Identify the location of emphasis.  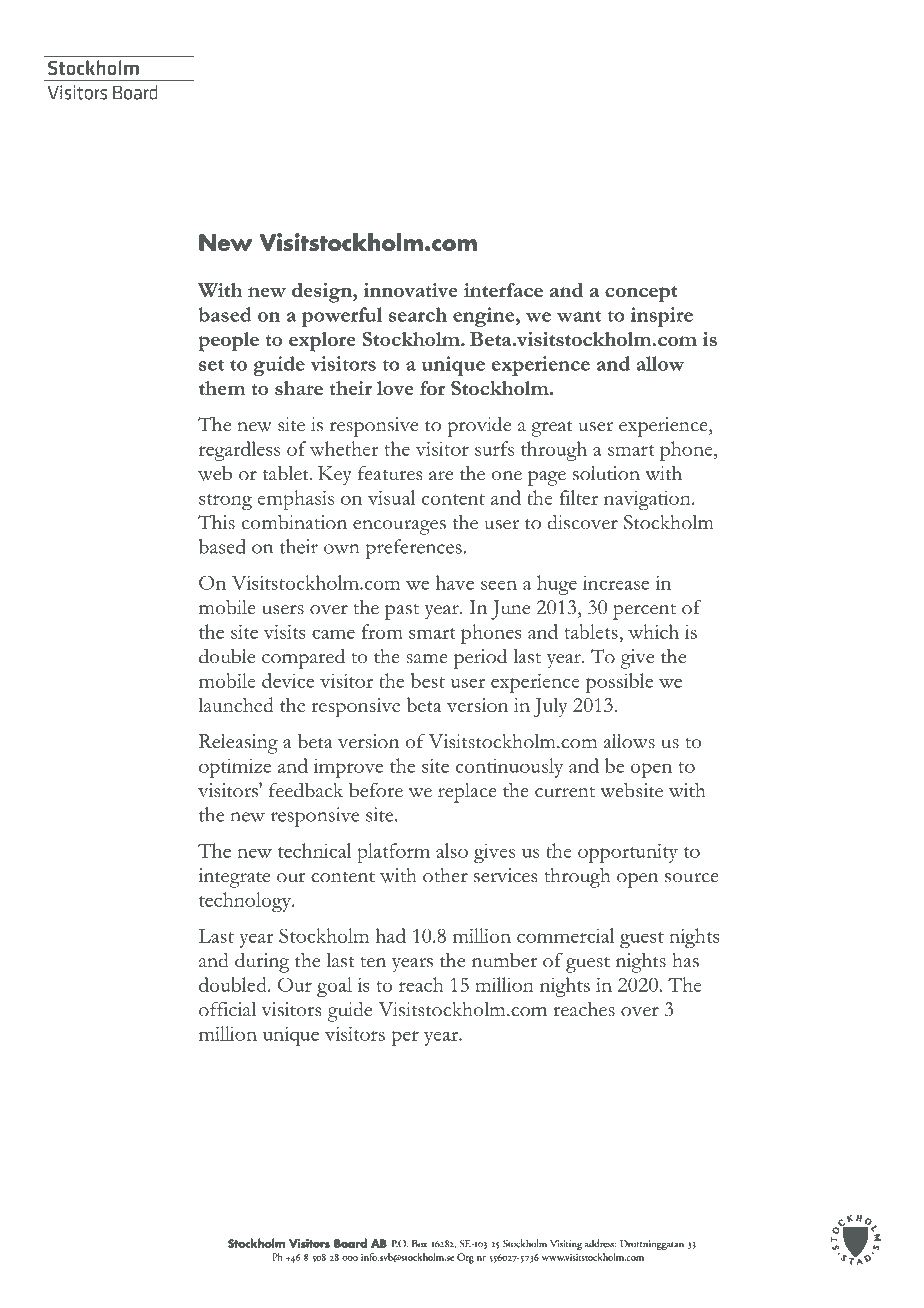
(296, 500).
